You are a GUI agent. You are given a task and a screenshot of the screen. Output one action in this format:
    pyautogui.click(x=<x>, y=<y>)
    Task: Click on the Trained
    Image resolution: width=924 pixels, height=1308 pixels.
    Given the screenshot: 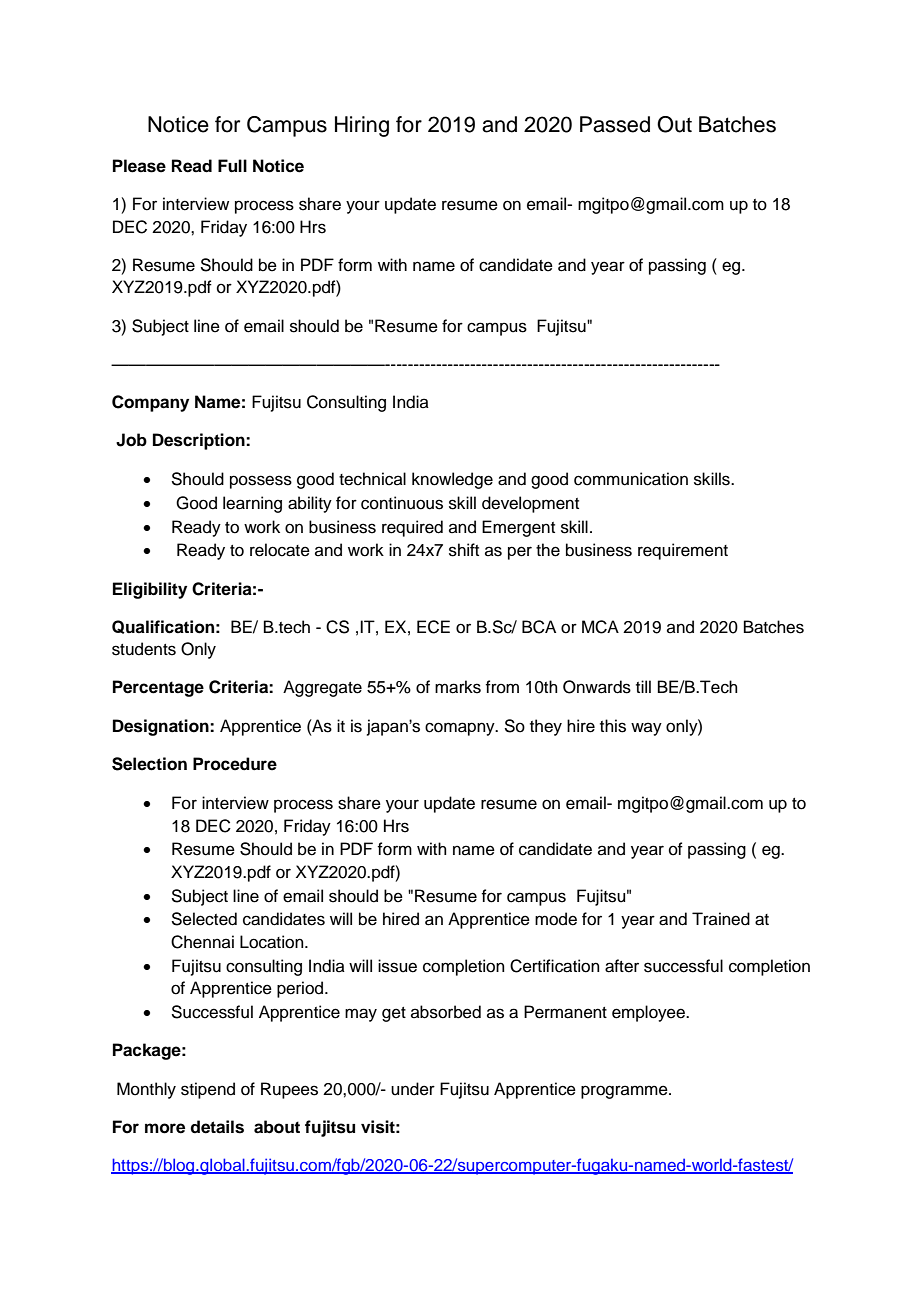 What is the action you would take?
    pyautogui.click(x=721, y=919)
